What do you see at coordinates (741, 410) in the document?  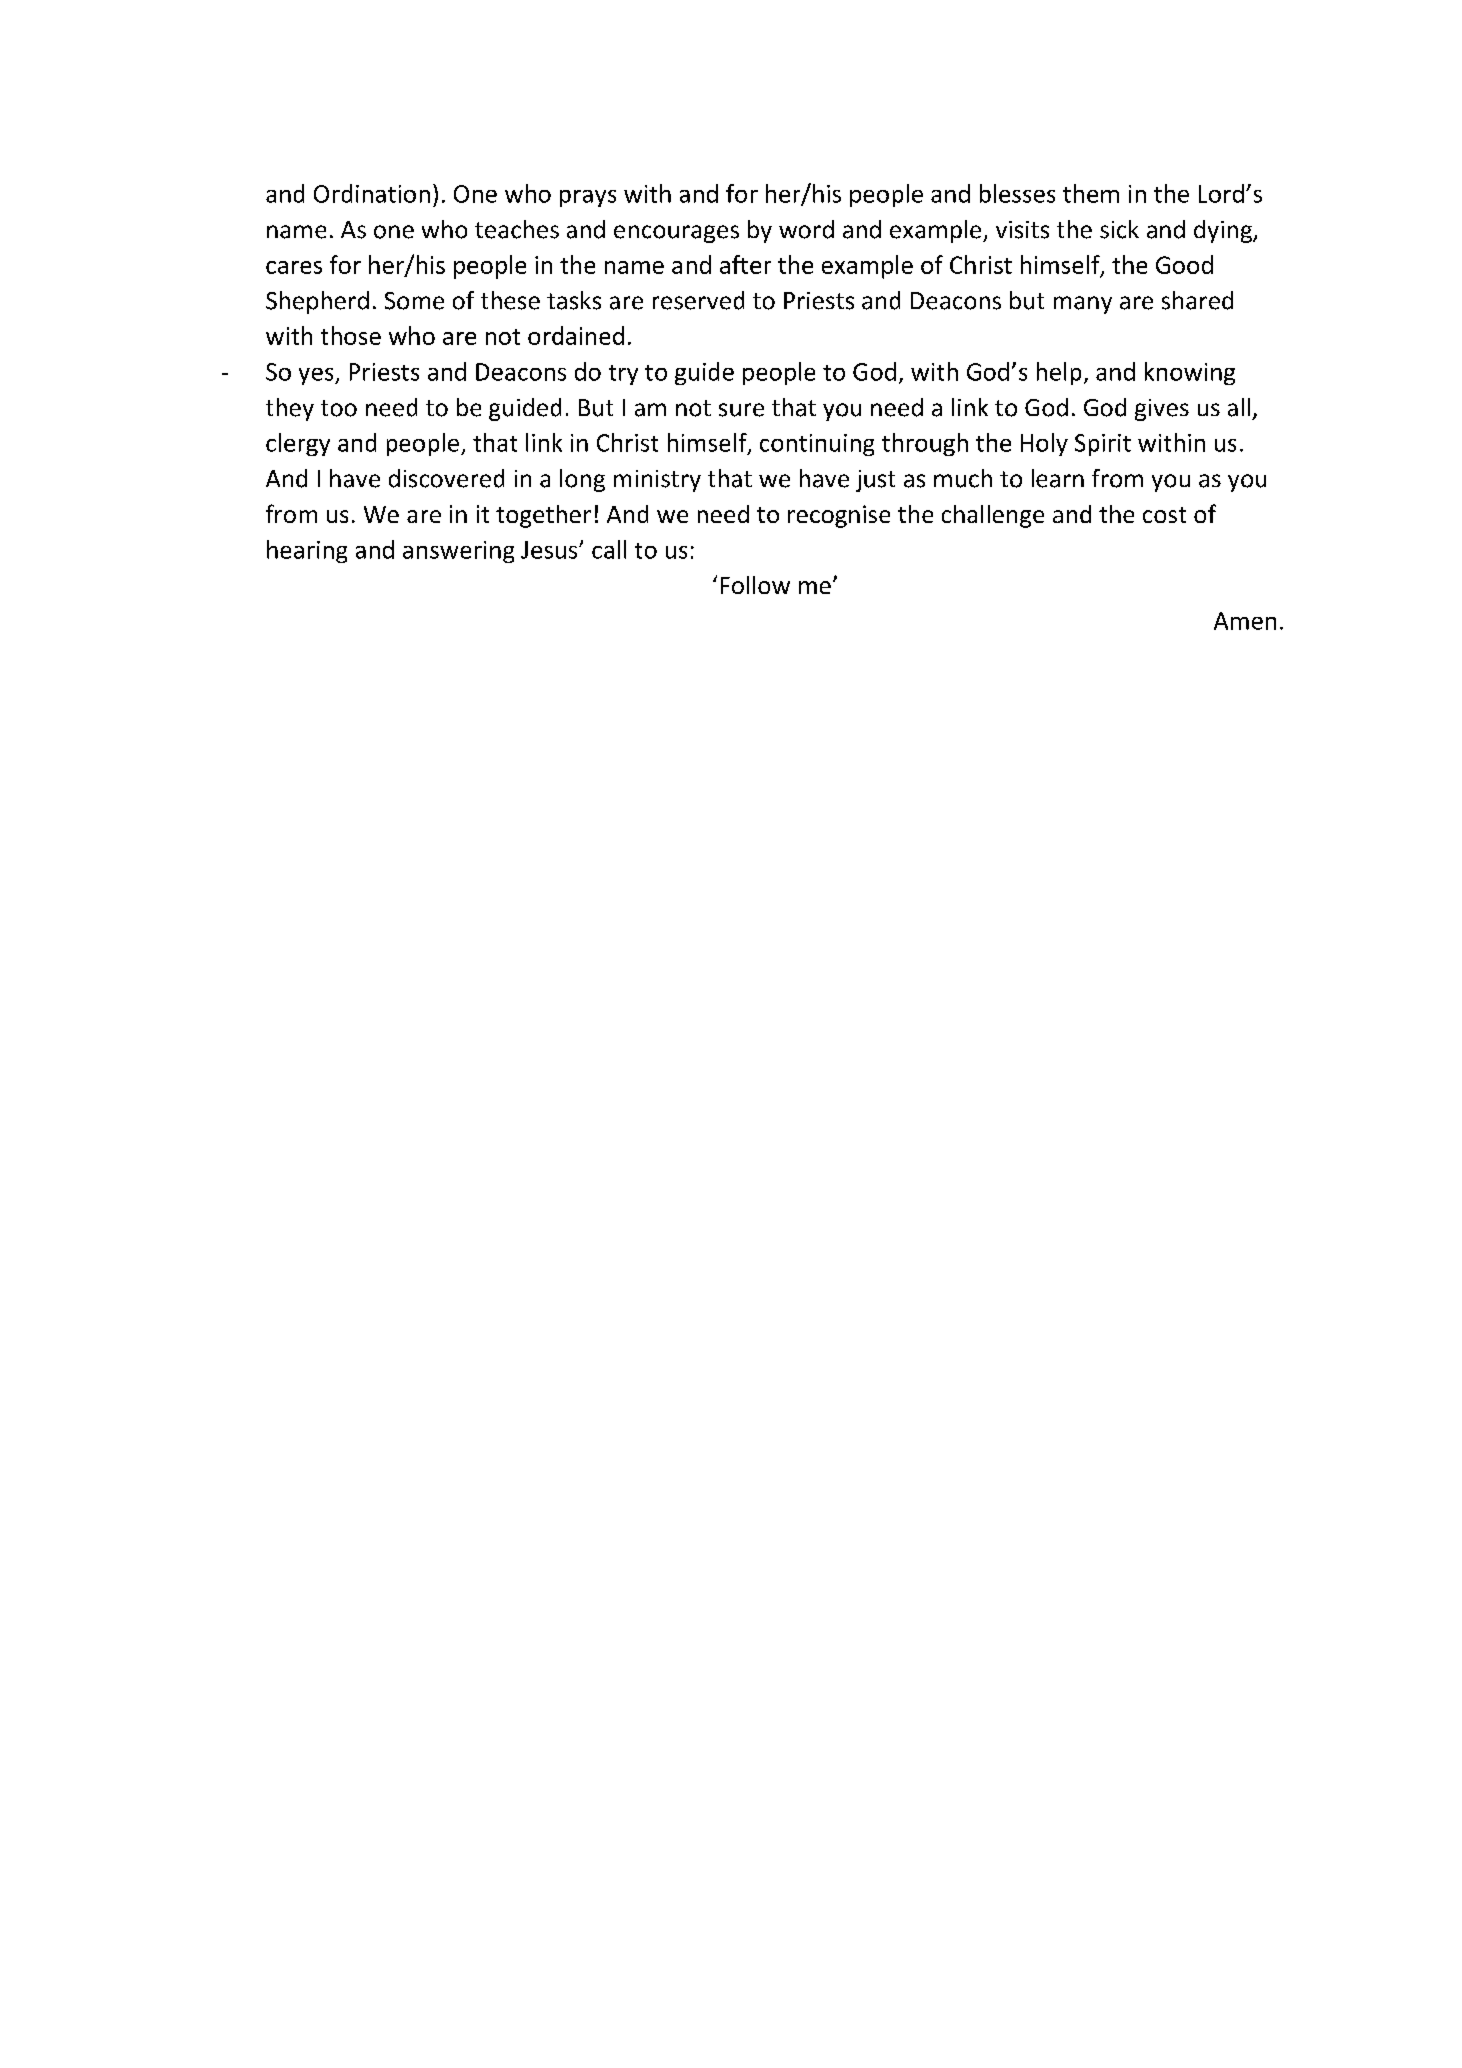 I see `sure` at bounding box center [741, 410].
